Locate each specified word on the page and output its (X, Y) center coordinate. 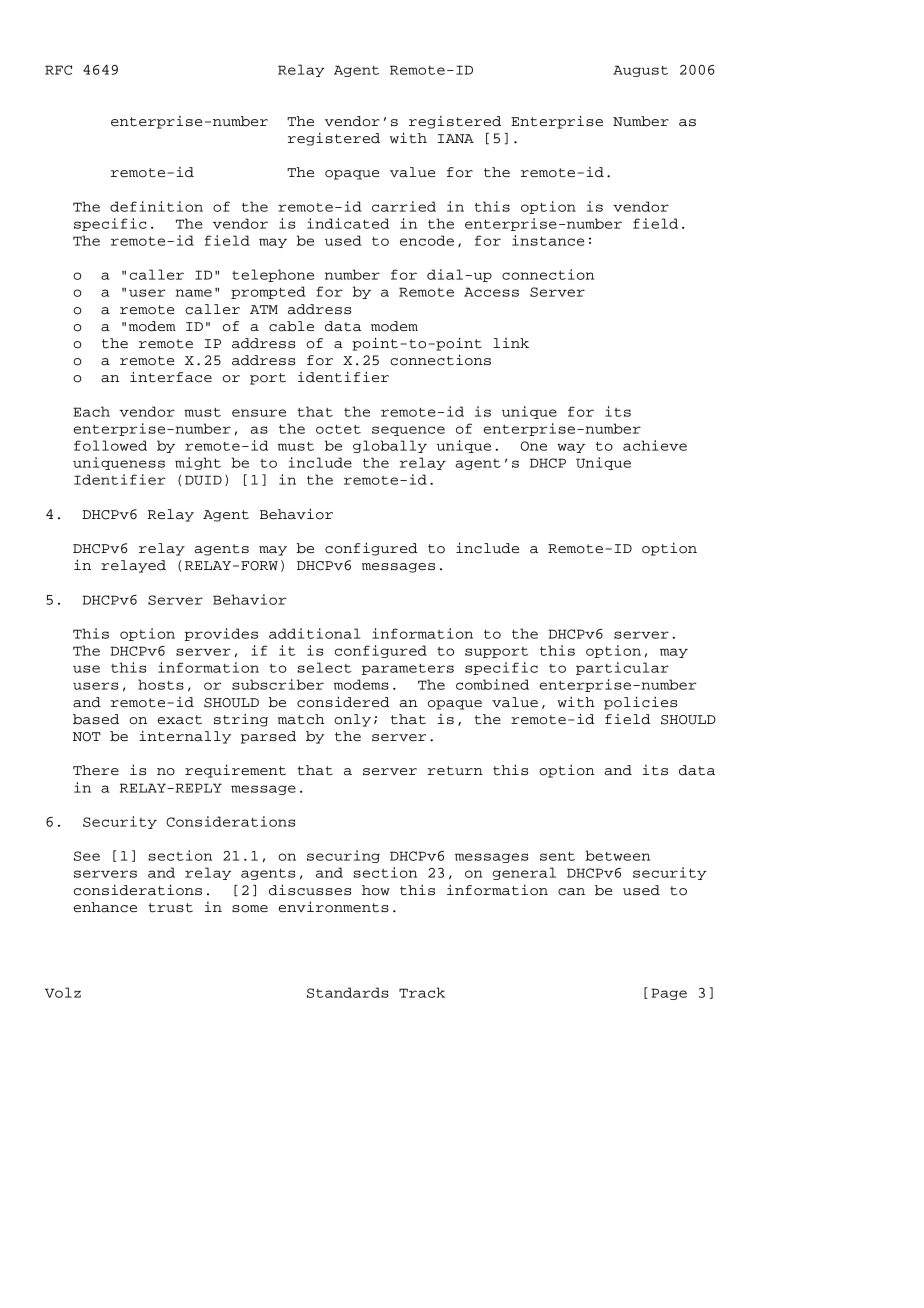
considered (343, 702)
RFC (58, 70)
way (571, 448)
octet (338, 429)
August (640, 71)
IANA (456, 138)
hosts (161, 684)
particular (622, 668)
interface (171, 377)
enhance (105, 907)
